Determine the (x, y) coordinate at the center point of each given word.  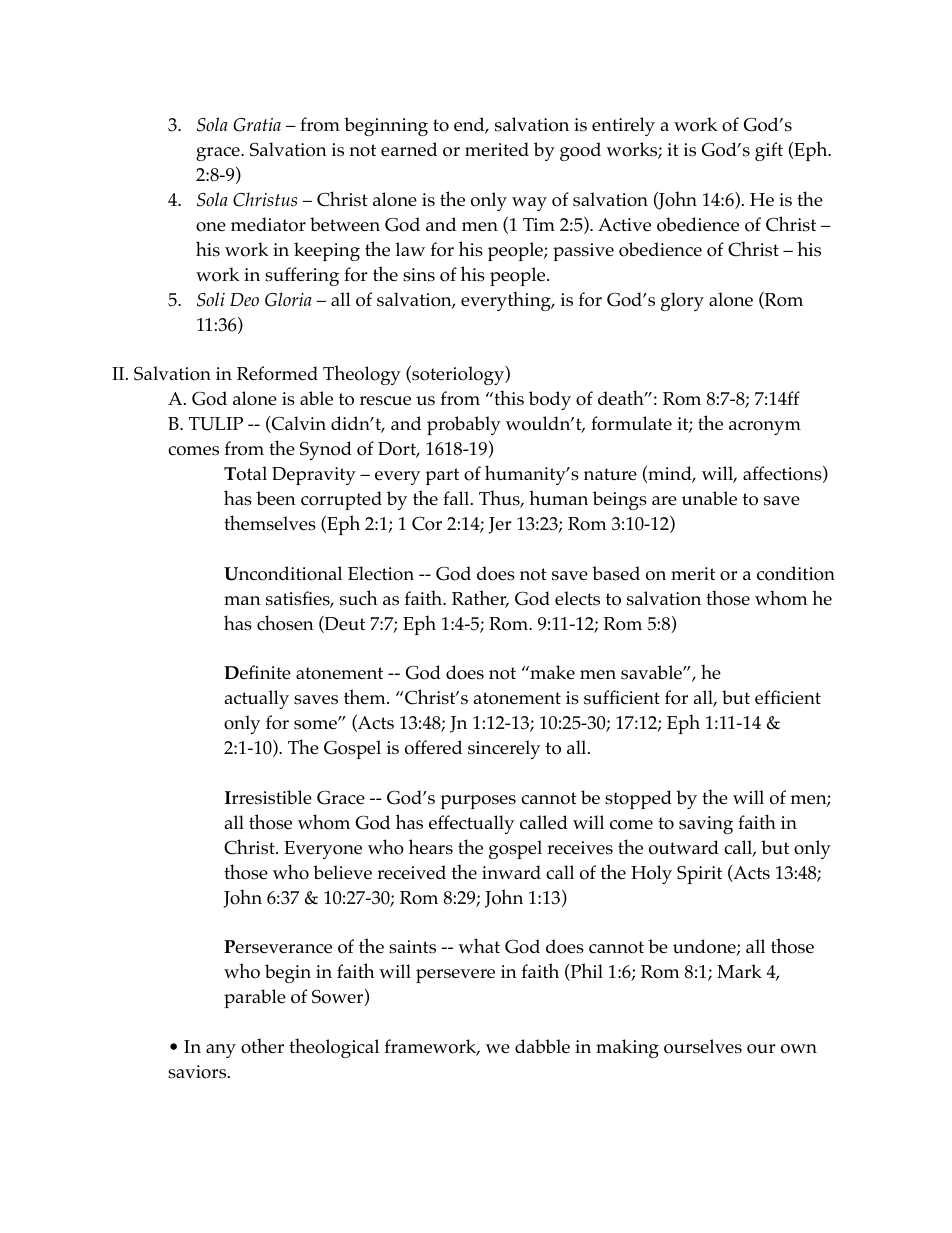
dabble (542, 1046)
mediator (268, 224)
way (529, 204)
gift (769, 151)
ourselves (703, 1046)
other (262, 1046)
